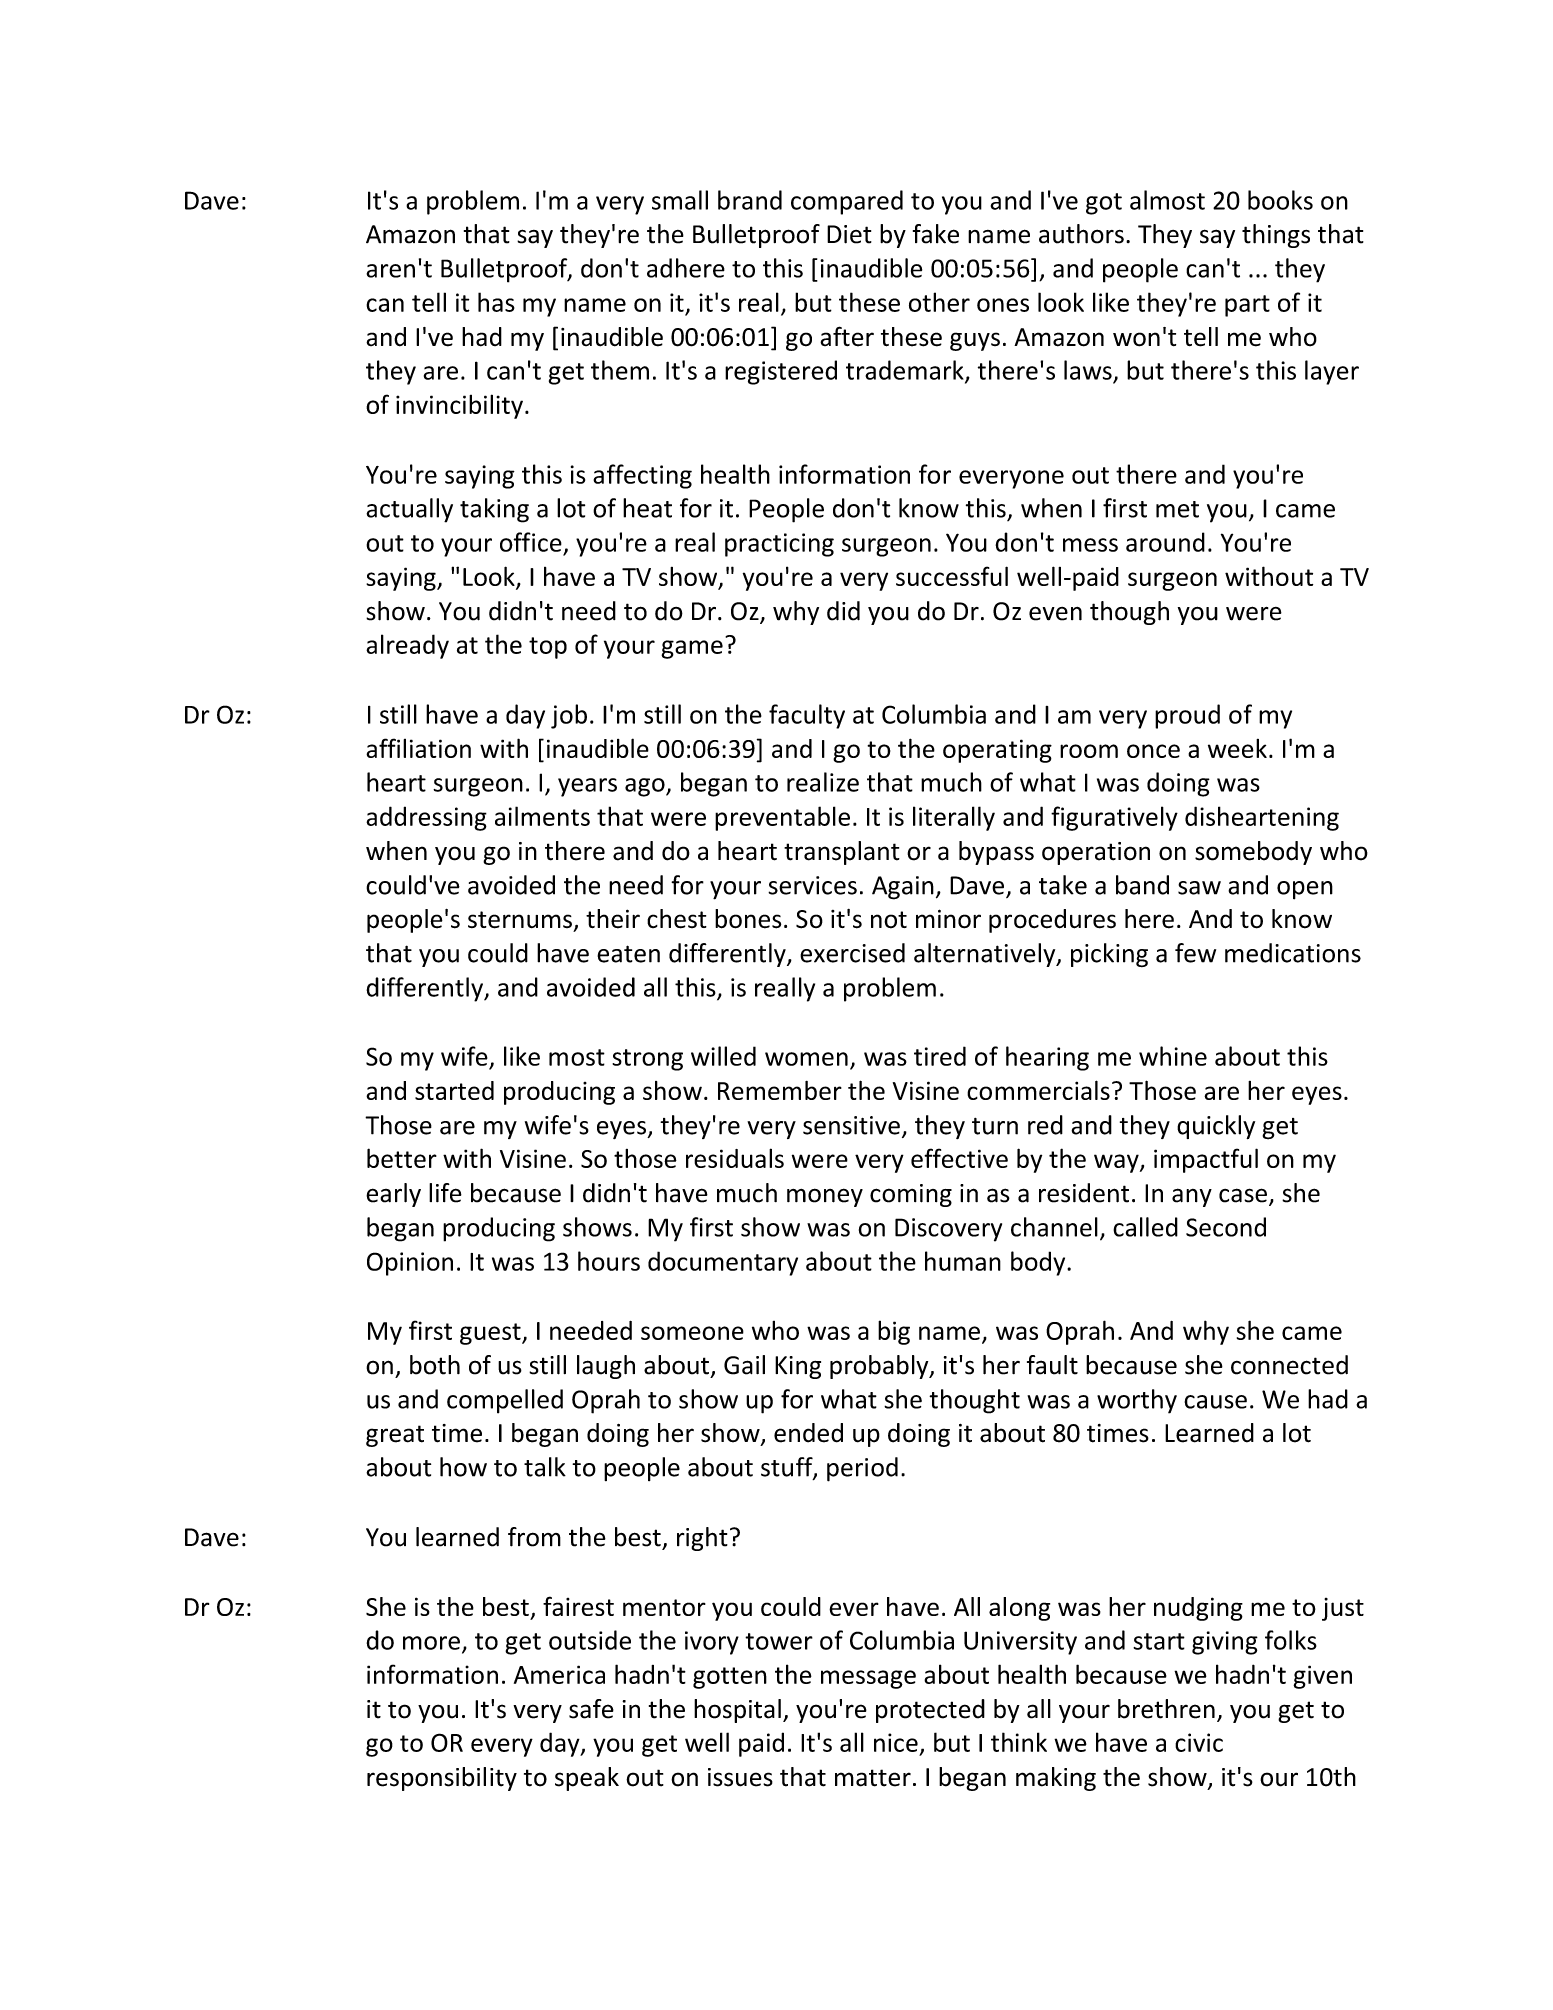  Describe the element at coordinates (559, 1674) in the screenshot. I see `America` at that location.
